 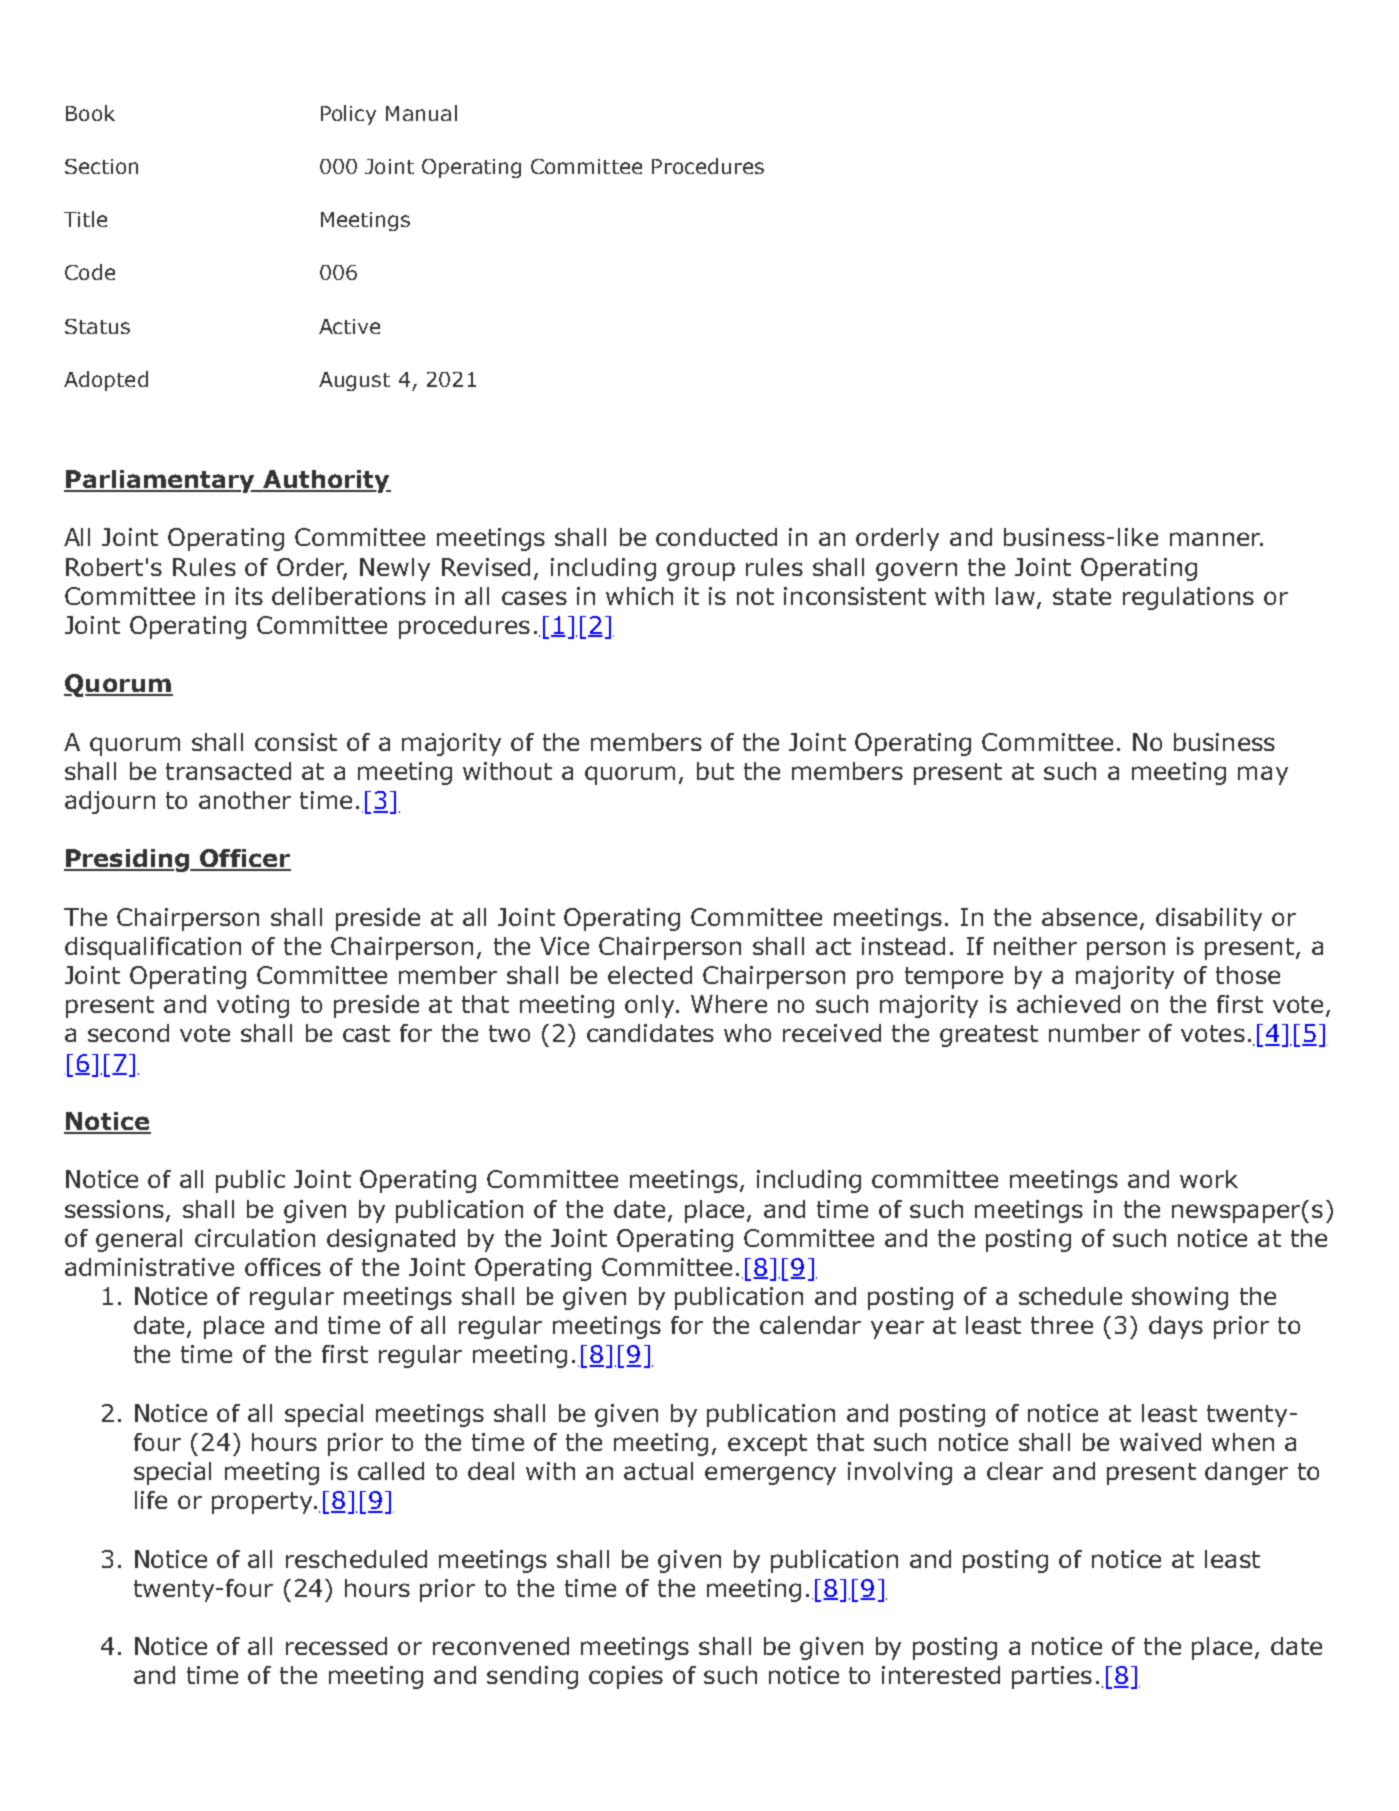 What do you see at coordinates (421, 113) in the screenshot?
I see `Manual` at bounding box center [421, 113].
